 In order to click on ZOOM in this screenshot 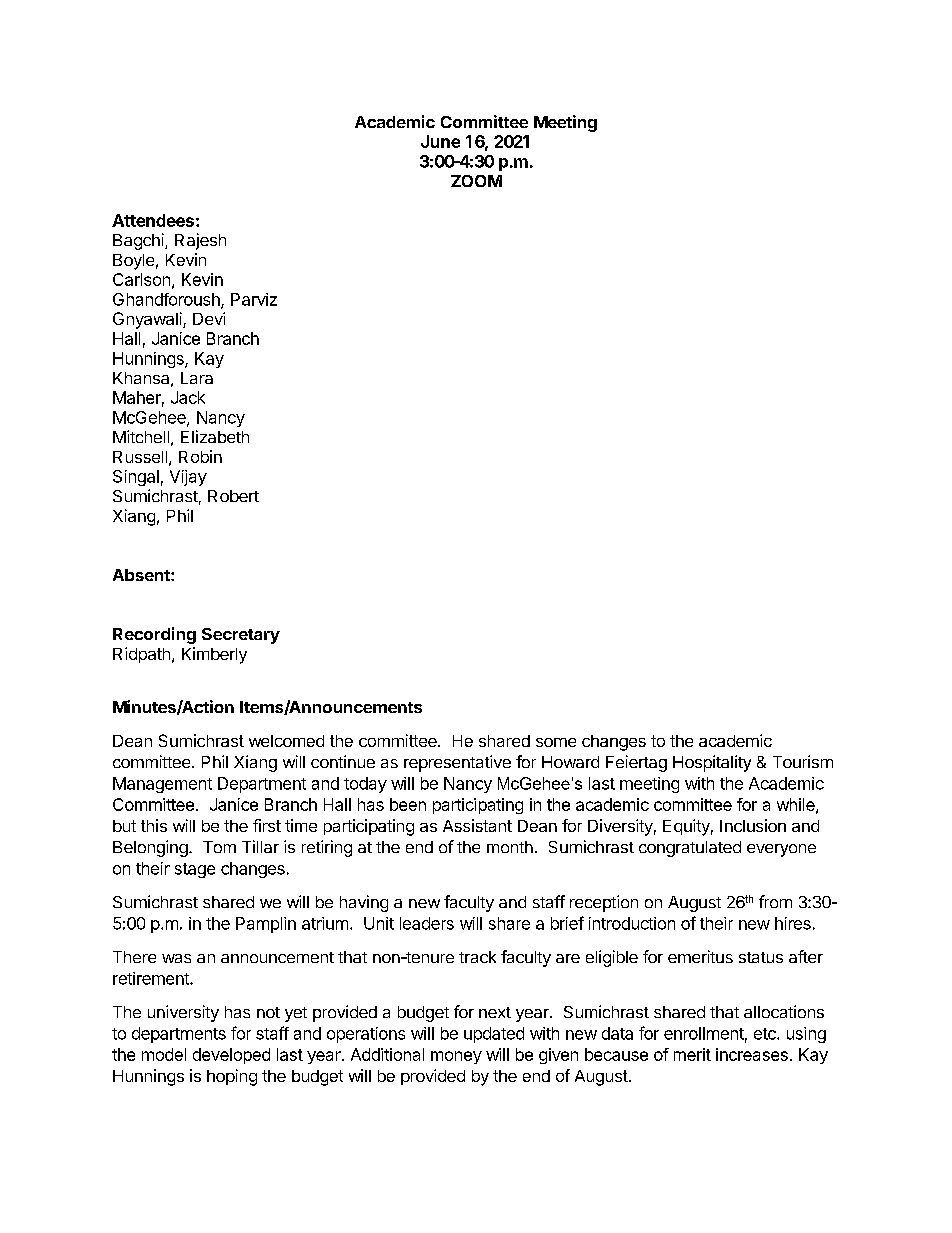, I will do `click(476, 181)`.
